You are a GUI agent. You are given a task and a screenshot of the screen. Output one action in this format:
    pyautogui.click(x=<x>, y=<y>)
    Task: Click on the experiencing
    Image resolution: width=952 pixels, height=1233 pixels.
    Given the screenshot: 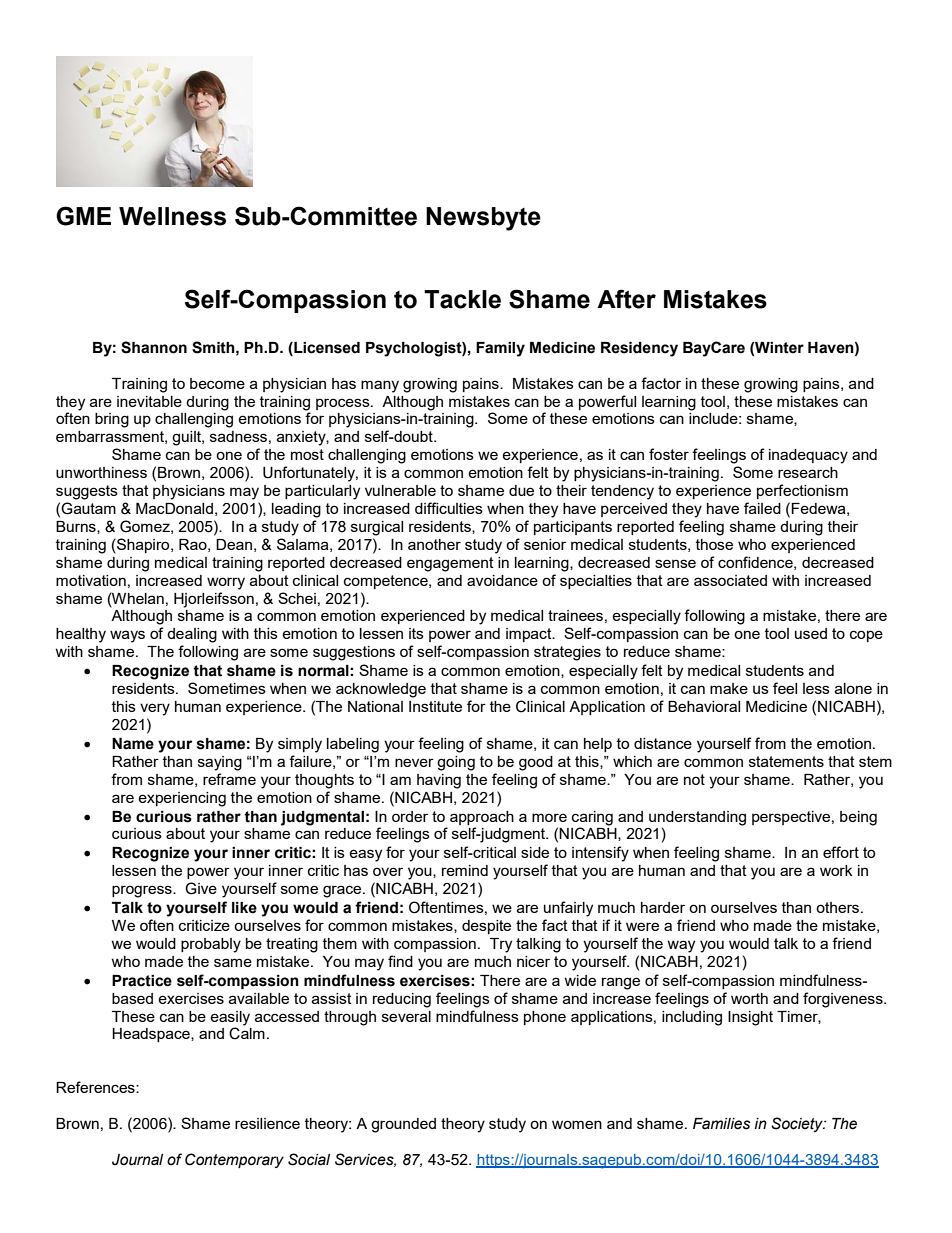 What is the action you would take?
    pyautogui.click(x=182, y=799)
